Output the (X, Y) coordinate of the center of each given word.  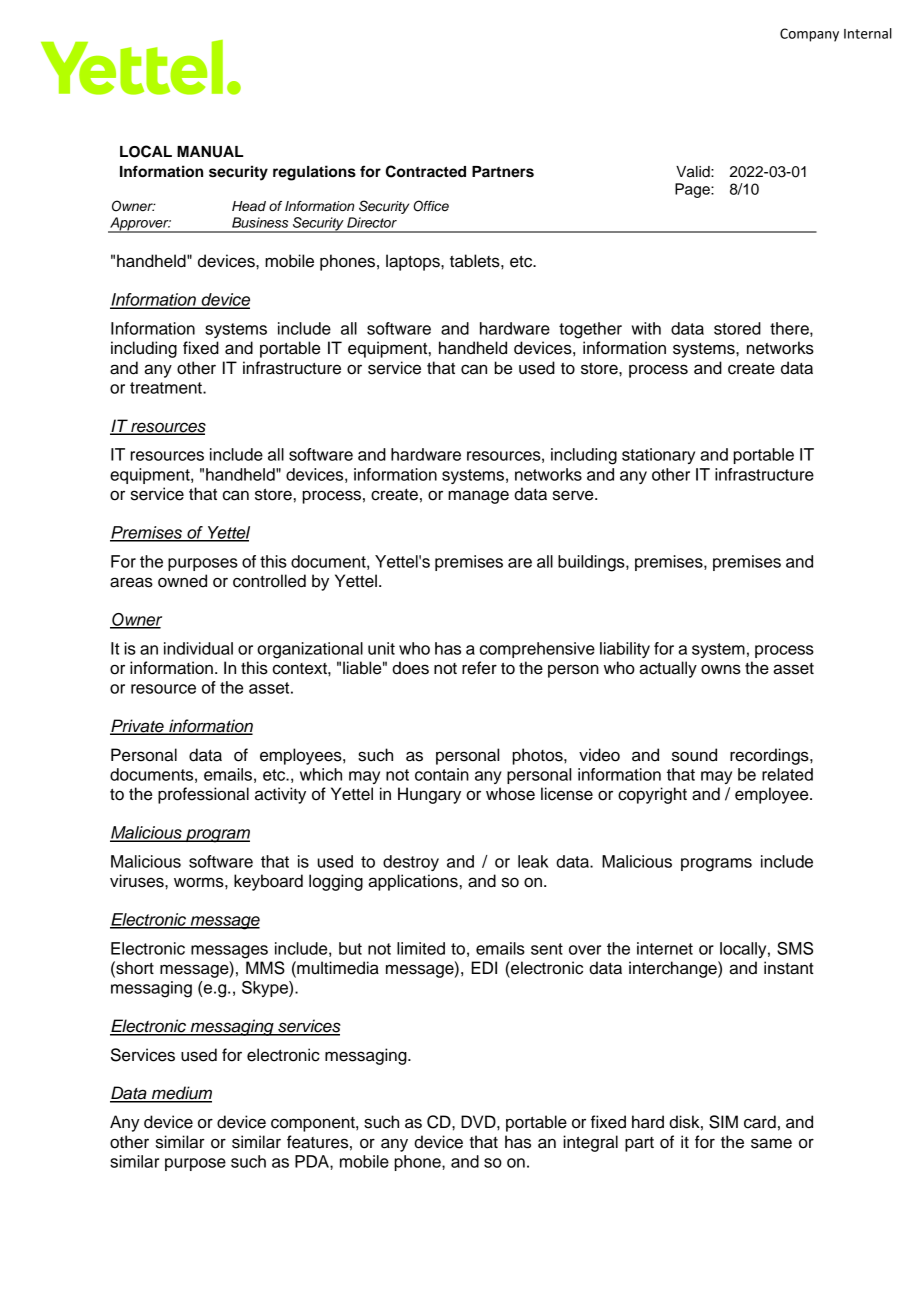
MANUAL (210, 152)
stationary (658, 456)
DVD (479, 1121)
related (787, 774)
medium (181, 1094)
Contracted (426, 171)
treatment (167, 388)
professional (203, 795)
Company (809, 35)
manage (478, 497)
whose (510, 794)
